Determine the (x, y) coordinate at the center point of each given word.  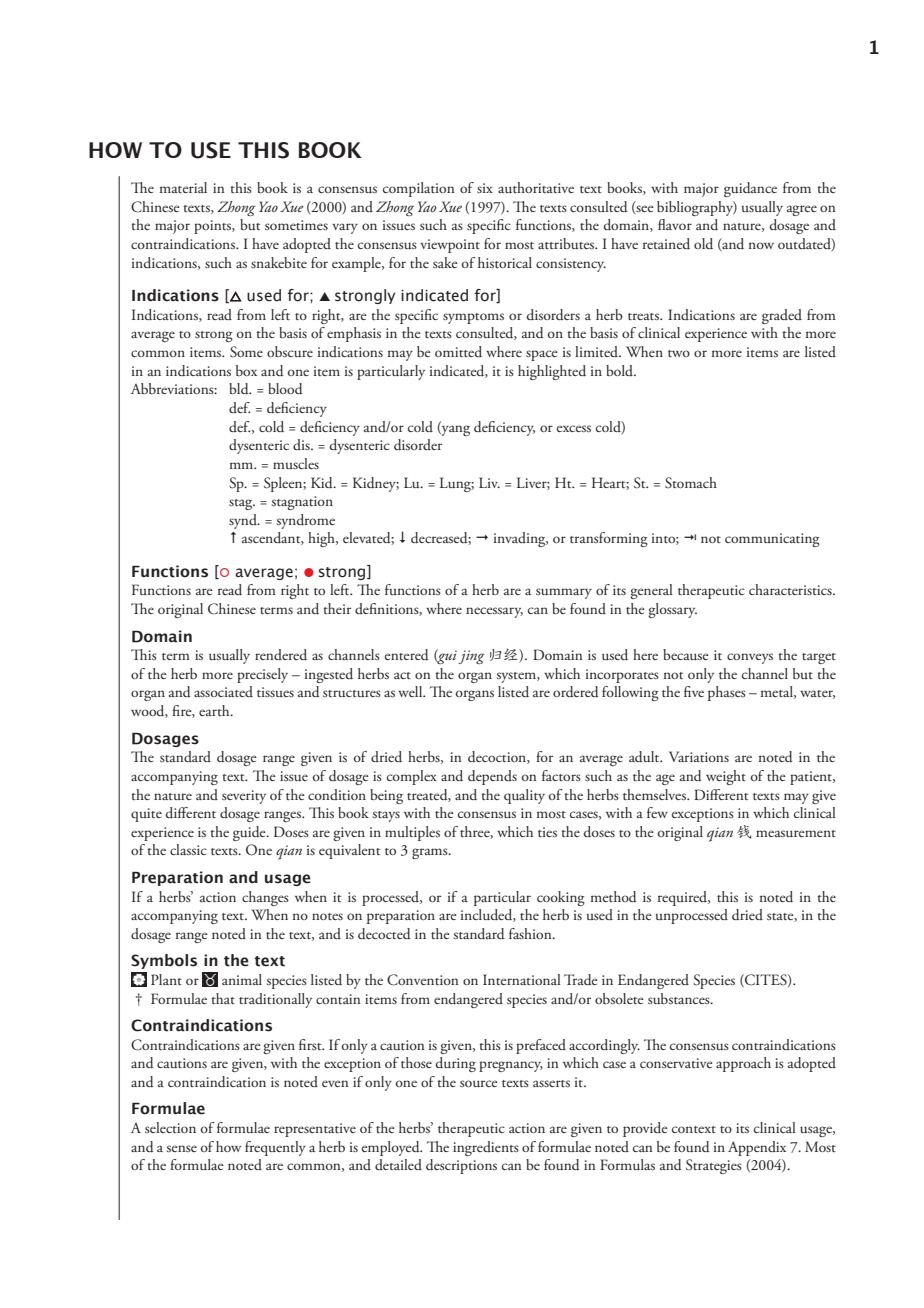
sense (182, 1148)
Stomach (691, 483)
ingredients (486, 1148)
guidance (750, 189)
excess (574, 428)
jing (472, 657)
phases (727, 693)
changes (265, 898)
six (485, 188)
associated (223, 691)
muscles (296, 463)
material (183, 187)
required (684, 898)
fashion (531, 933)
